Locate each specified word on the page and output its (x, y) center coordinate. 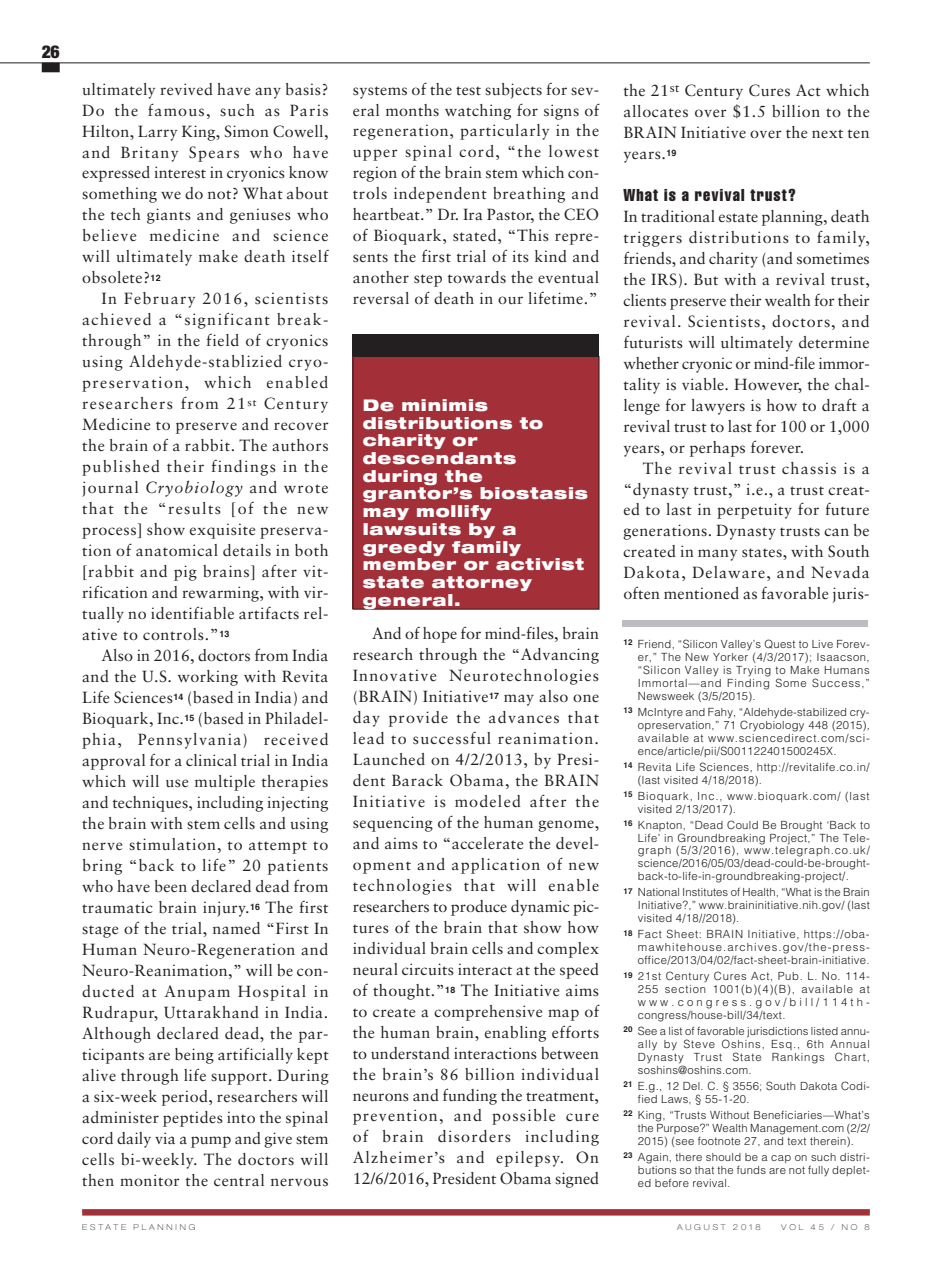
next (827, 133)
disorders (474, 1136)
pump (211, 1142)
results (194, 508)
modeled (488, 801)
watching (478, 112)
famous (176, 110)
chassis (809, 468)
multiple (225, 783)
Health (760, 892)
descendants (439, 458)
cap (781, 1159)
